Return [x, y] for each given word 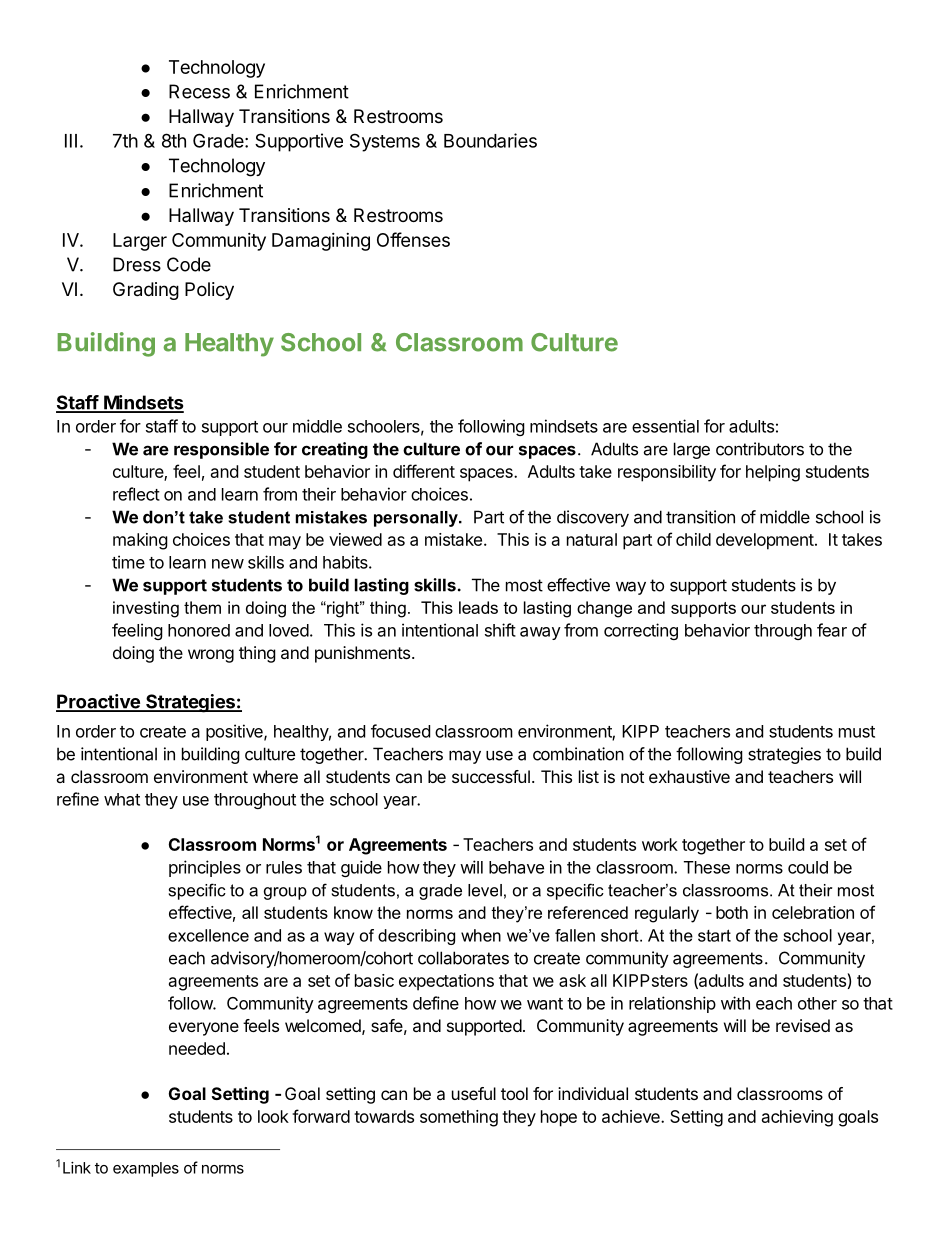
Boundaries [490, 140]
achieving [797, 1118]
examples [146, 1169]
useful [474, 1093]
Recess [199, 91]
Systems [385, 142]
